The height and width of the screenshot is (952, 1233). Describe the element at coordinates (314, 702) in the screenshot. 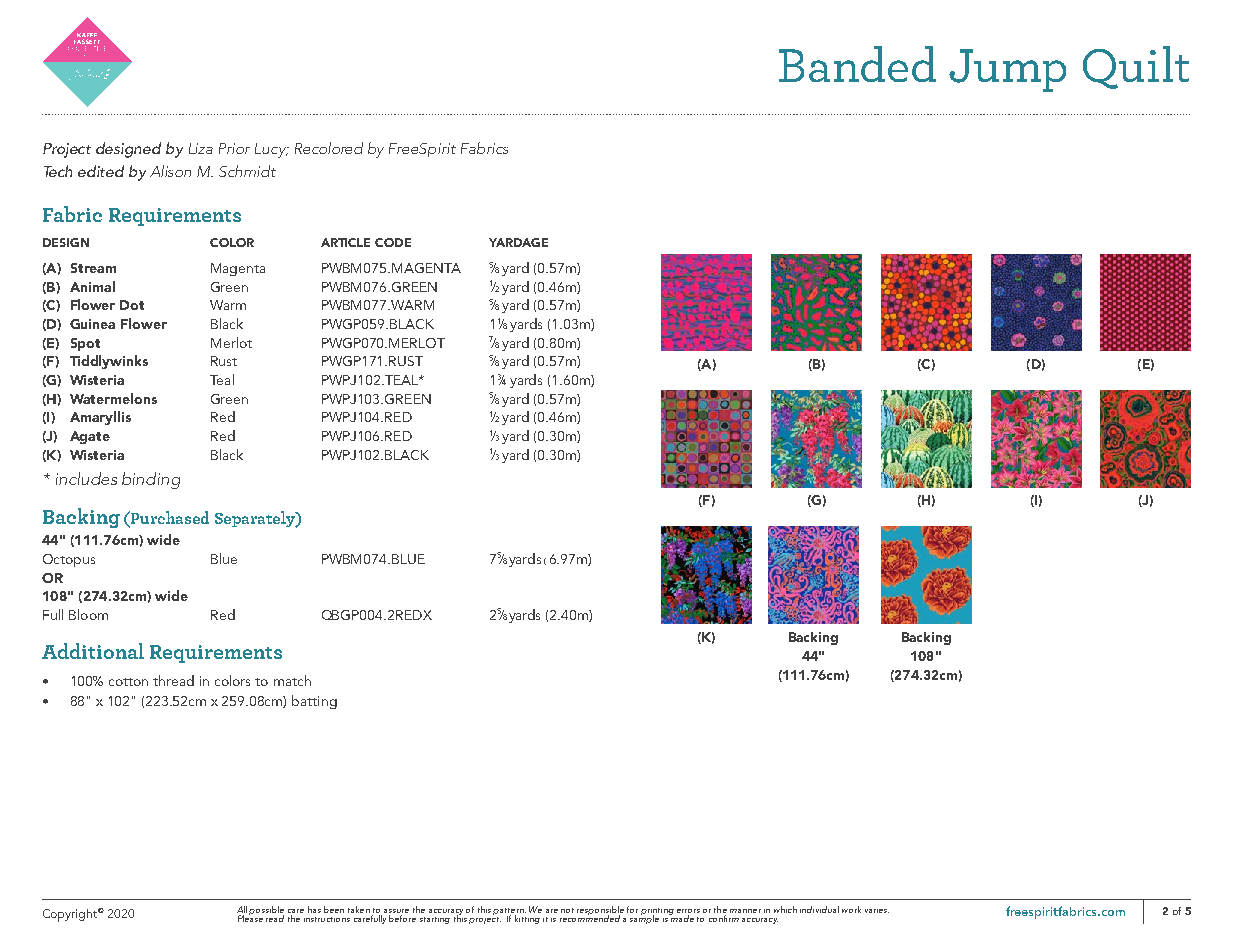

I see `batting` at that location.
